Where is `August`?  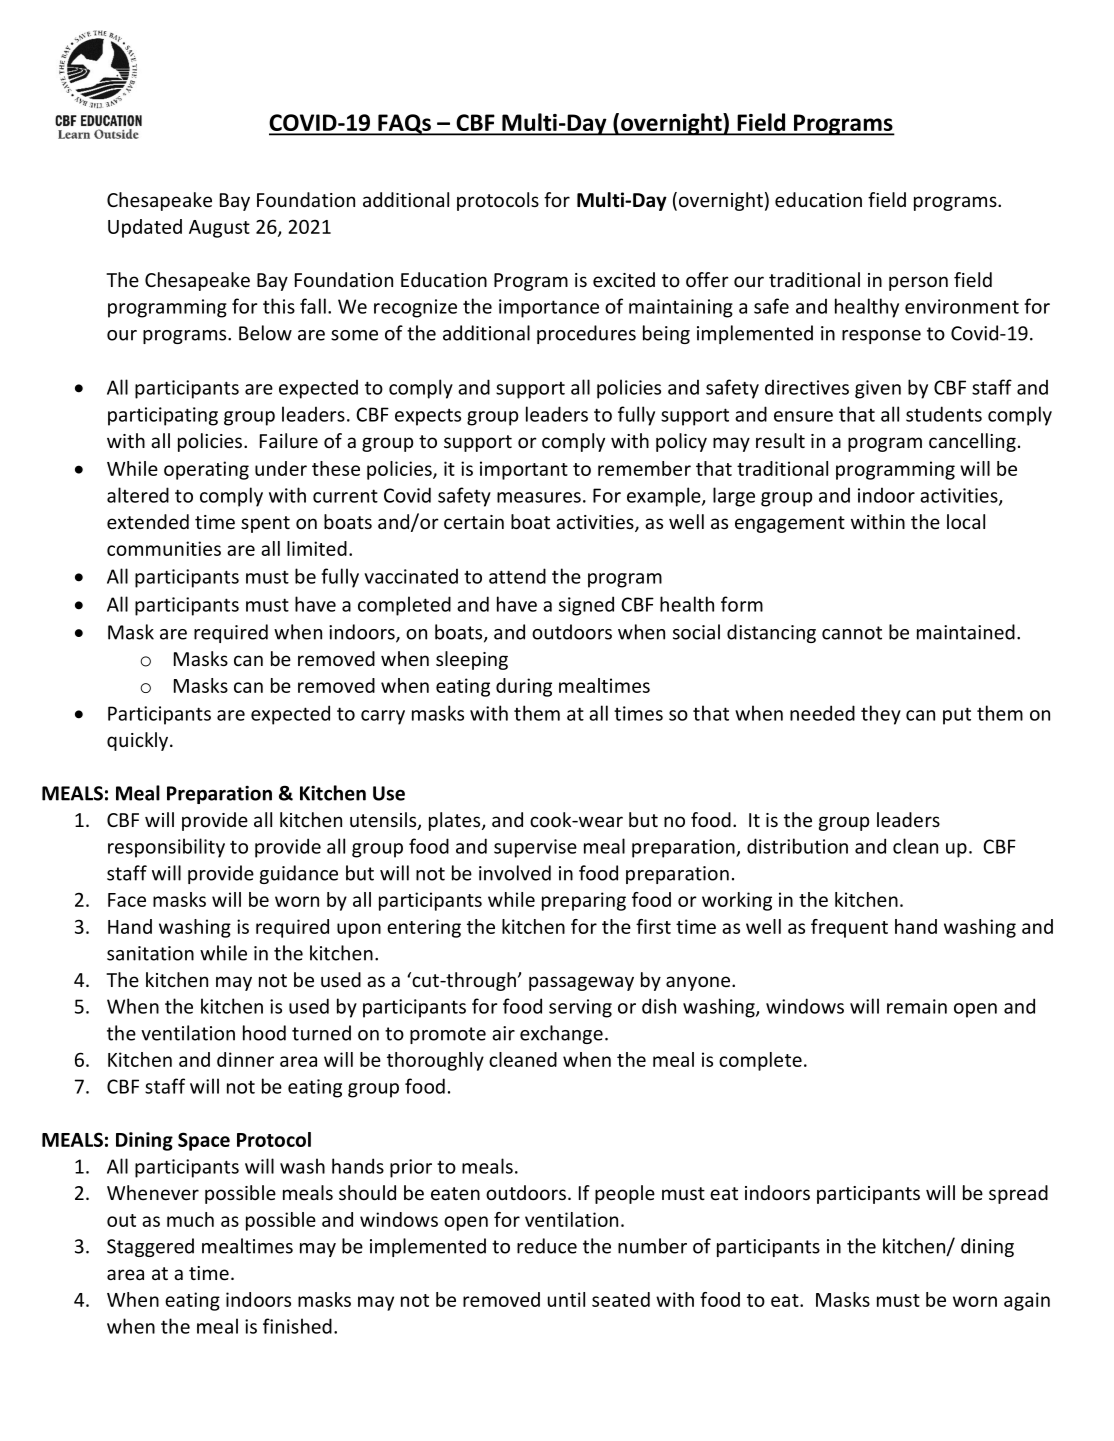
August is located at coordinates (219, 229).
